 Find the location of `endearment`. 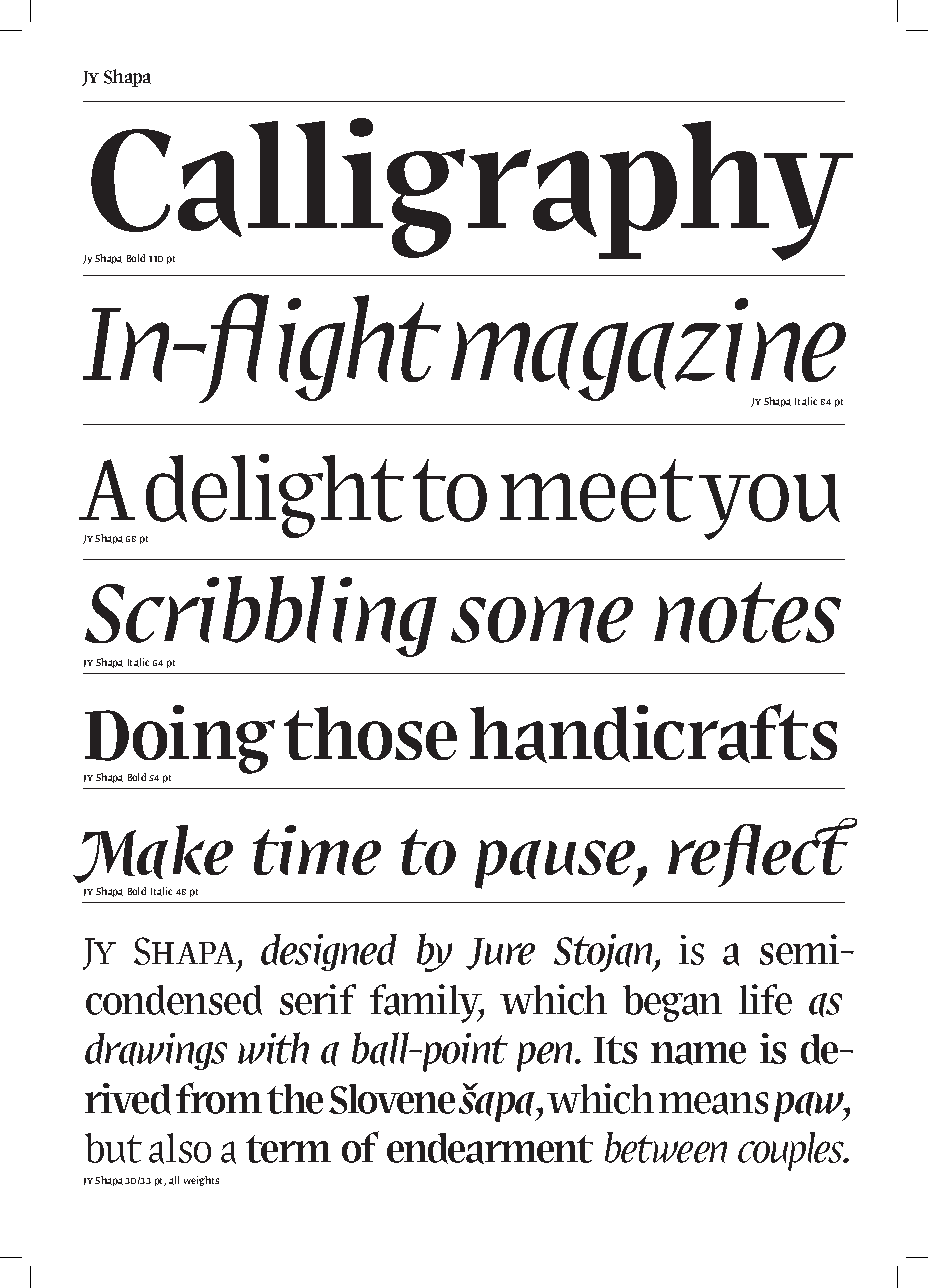

endearment is located at coordinates (490, 1148).
